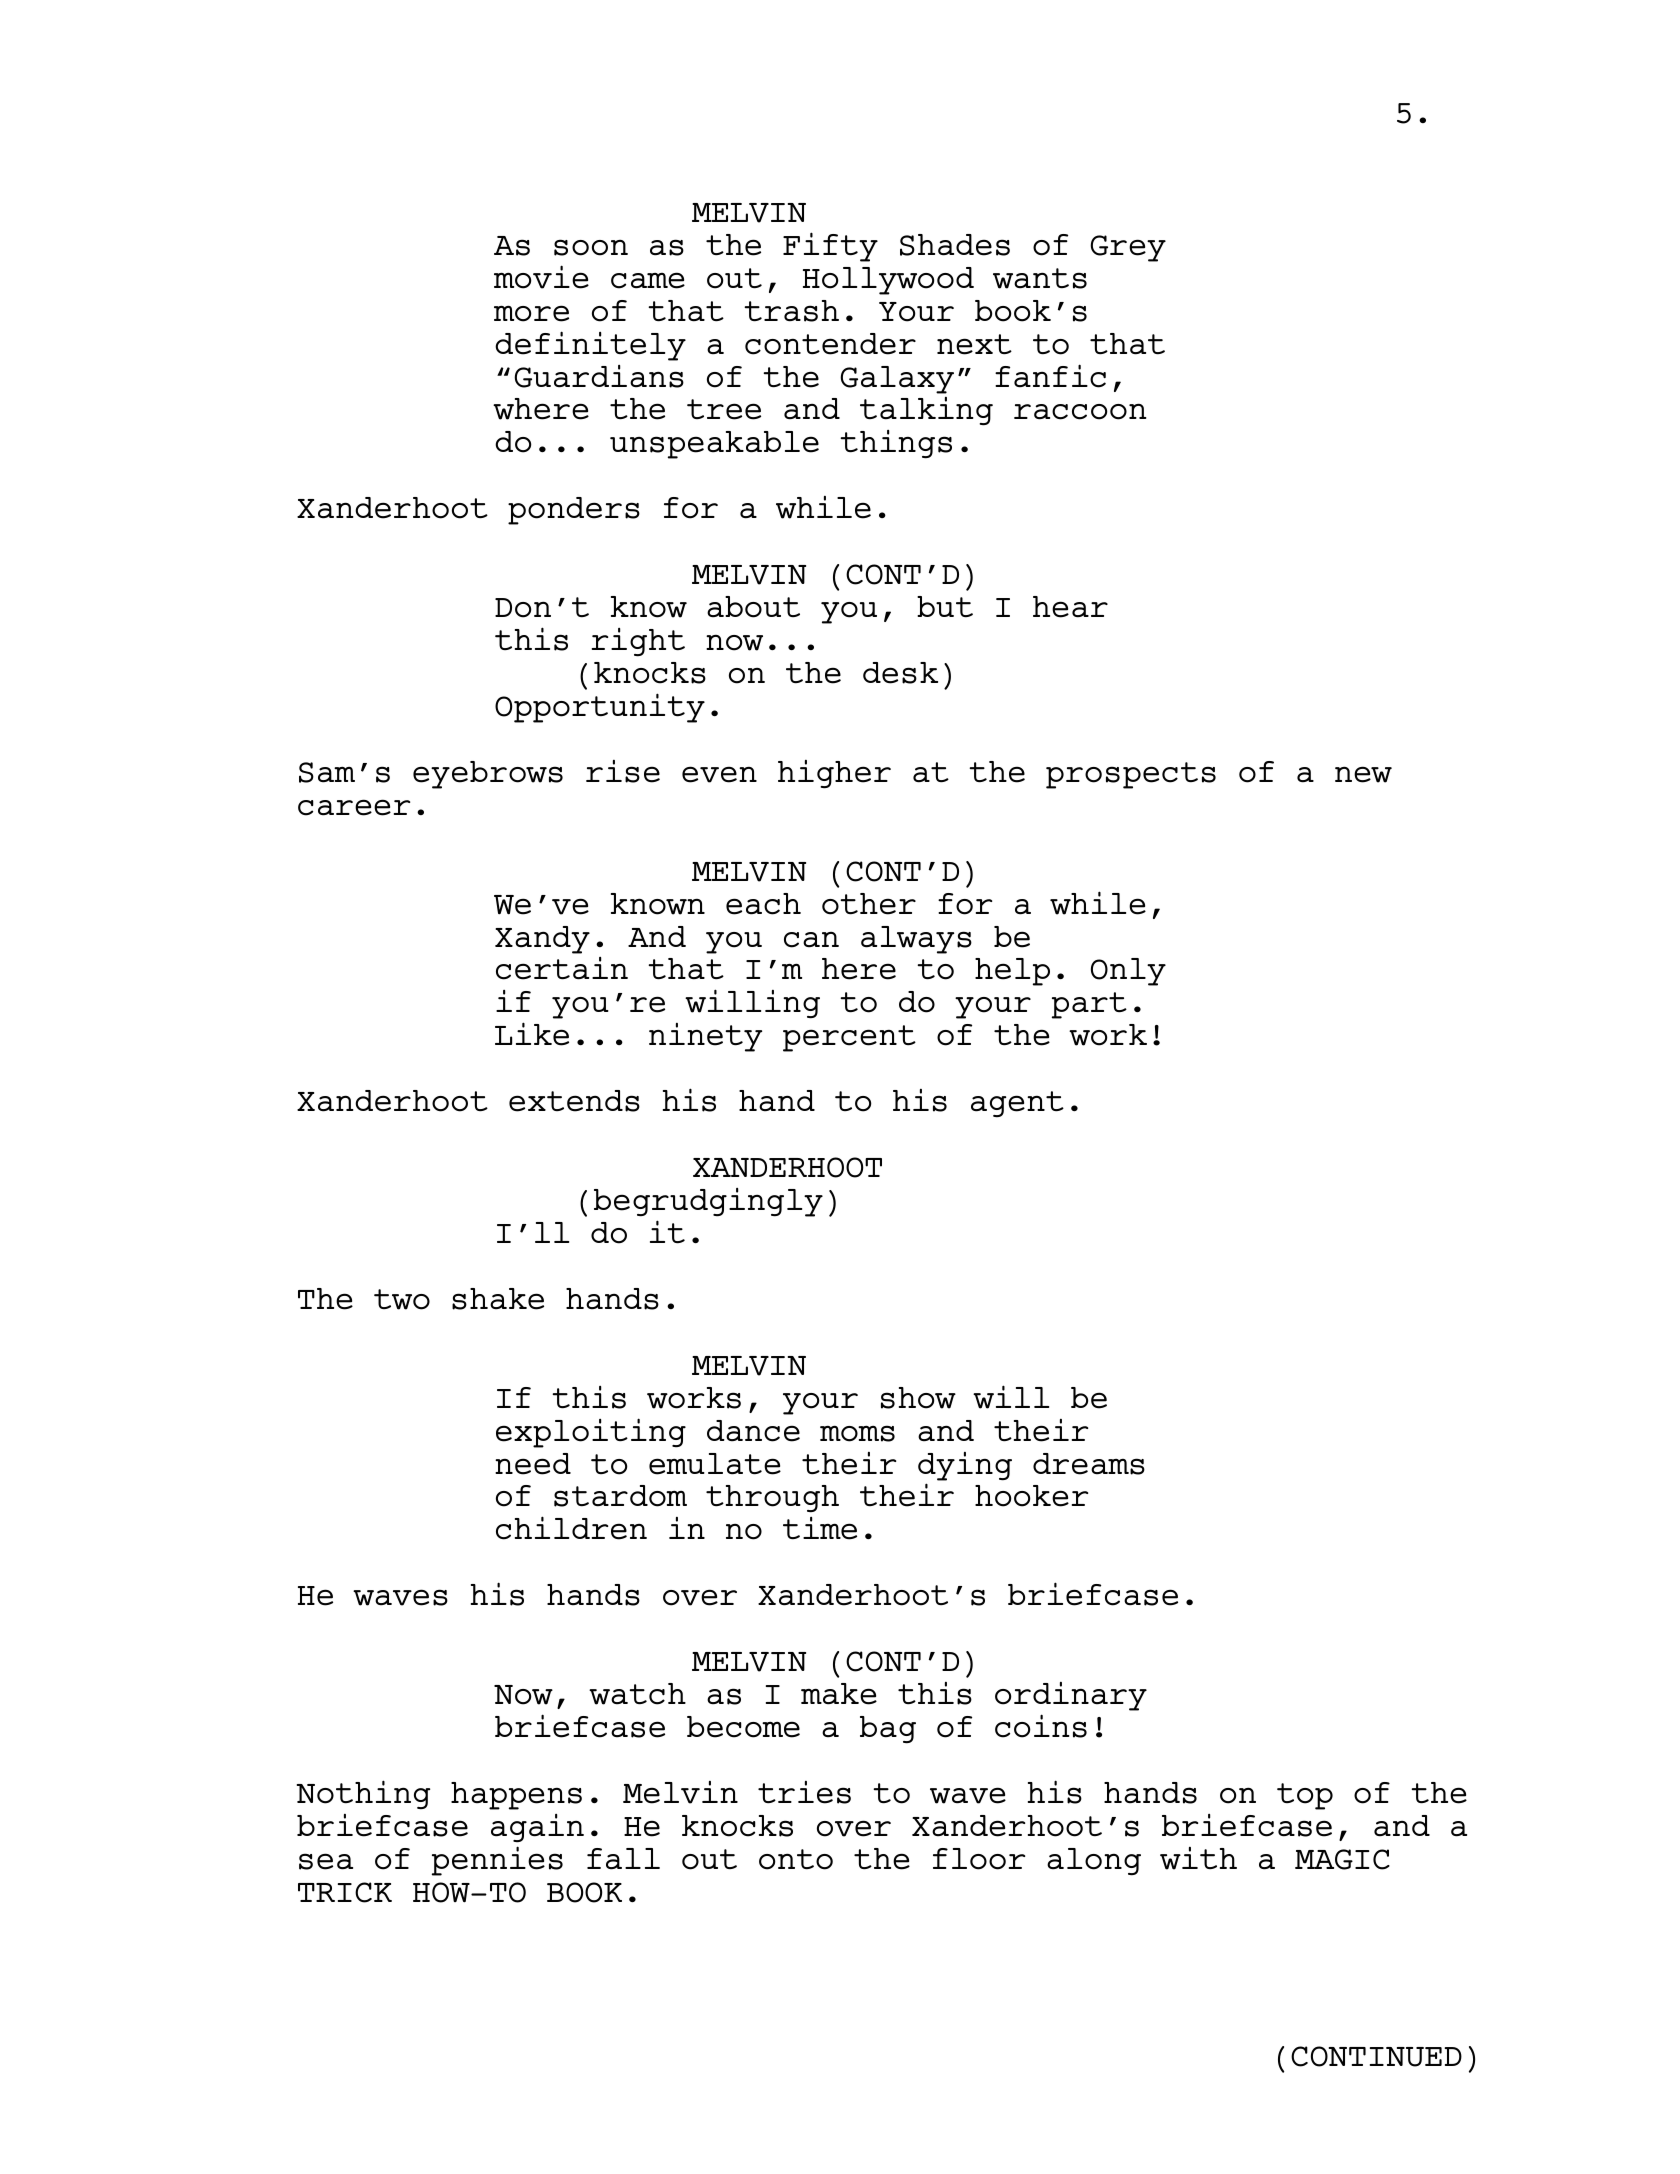 The width and height of the document is (1680, 2174). I want to click on Hollywood, so click(888, 281).
